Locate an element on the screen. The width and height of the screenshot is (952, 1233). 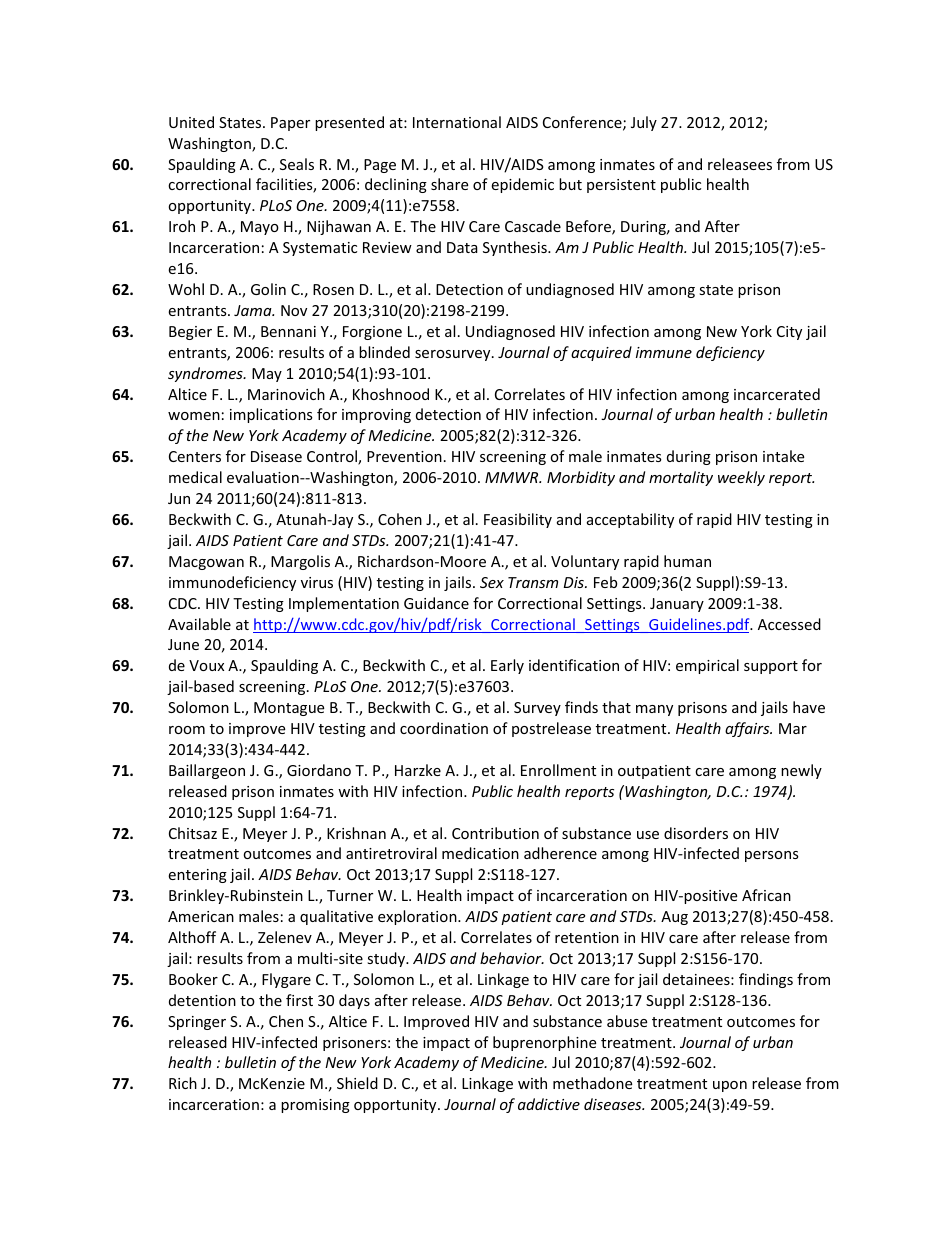
Available is located at coordinates (199, 624).
